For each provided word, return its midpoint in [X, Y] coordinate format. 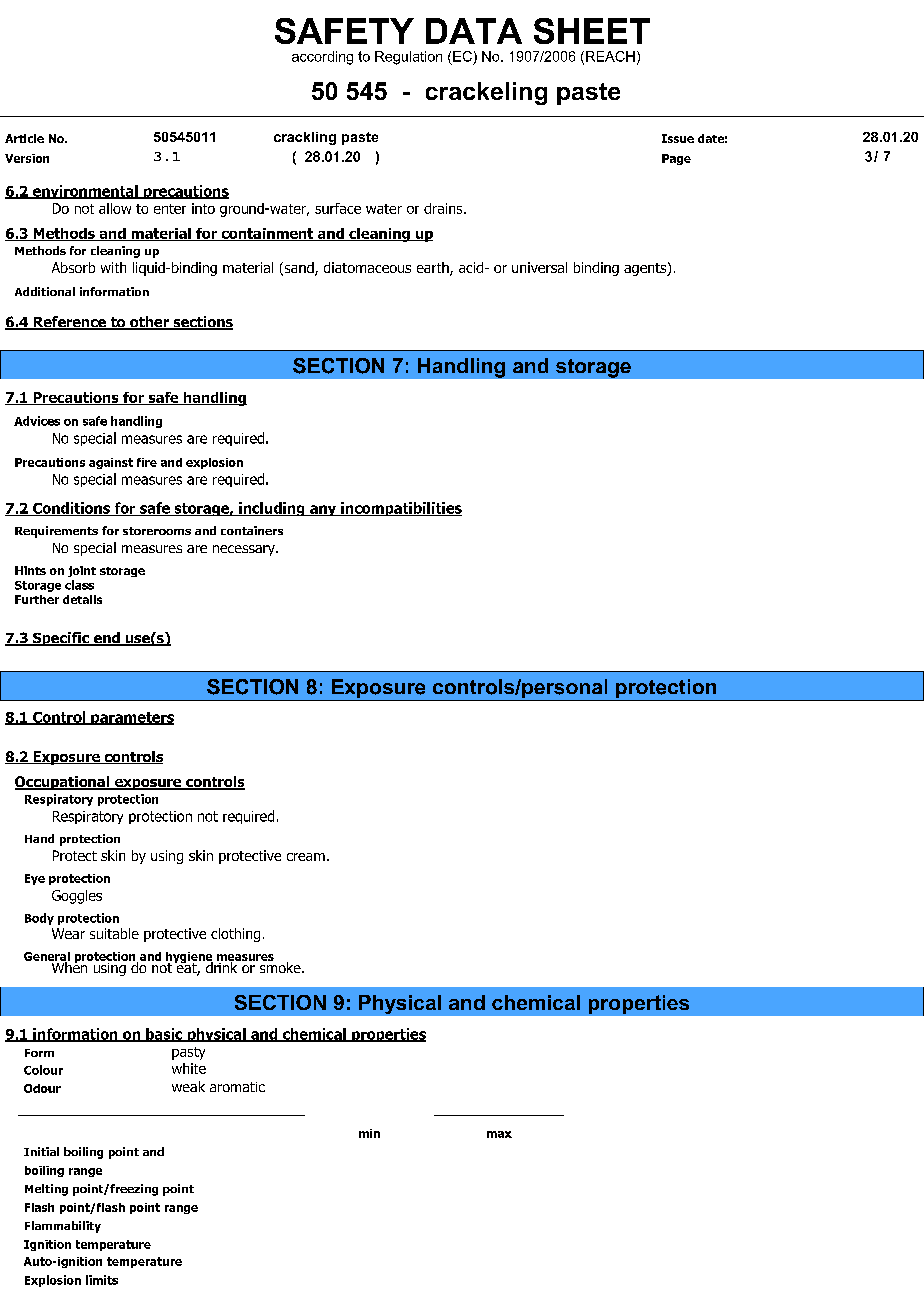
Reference [70, 323]
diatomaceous [367, 267]
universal [539, 267]
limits [102, 1280]
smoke [280, 966]
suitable [114, 933]
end [106, 639]
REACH [610, 56]
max [499, 1134]
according [322, 58]
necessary [245, 550]
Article [24, 138]
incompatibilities [400, 509]
